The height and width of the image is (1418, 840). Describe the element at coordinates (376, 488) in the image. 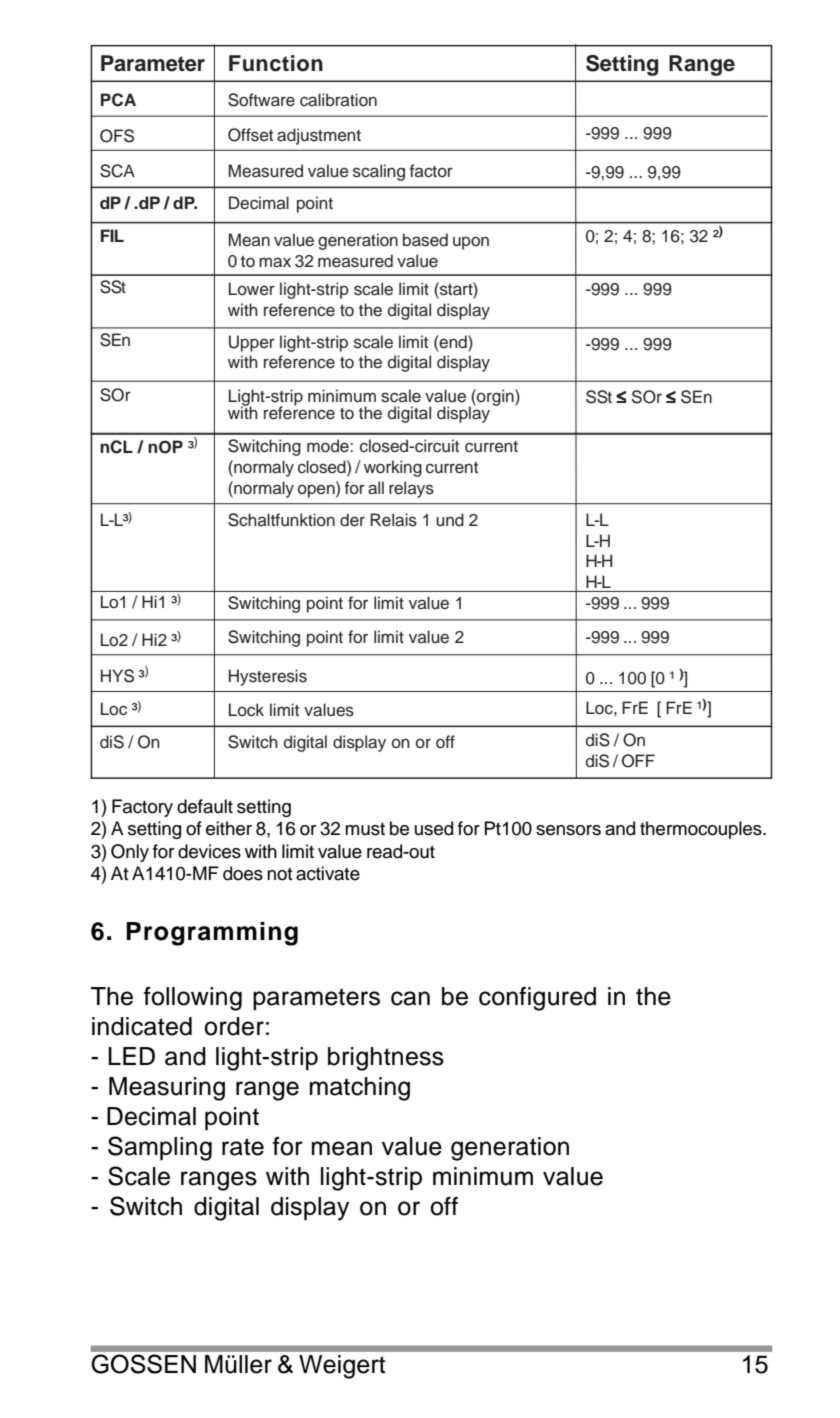

I see `all` at that location.
